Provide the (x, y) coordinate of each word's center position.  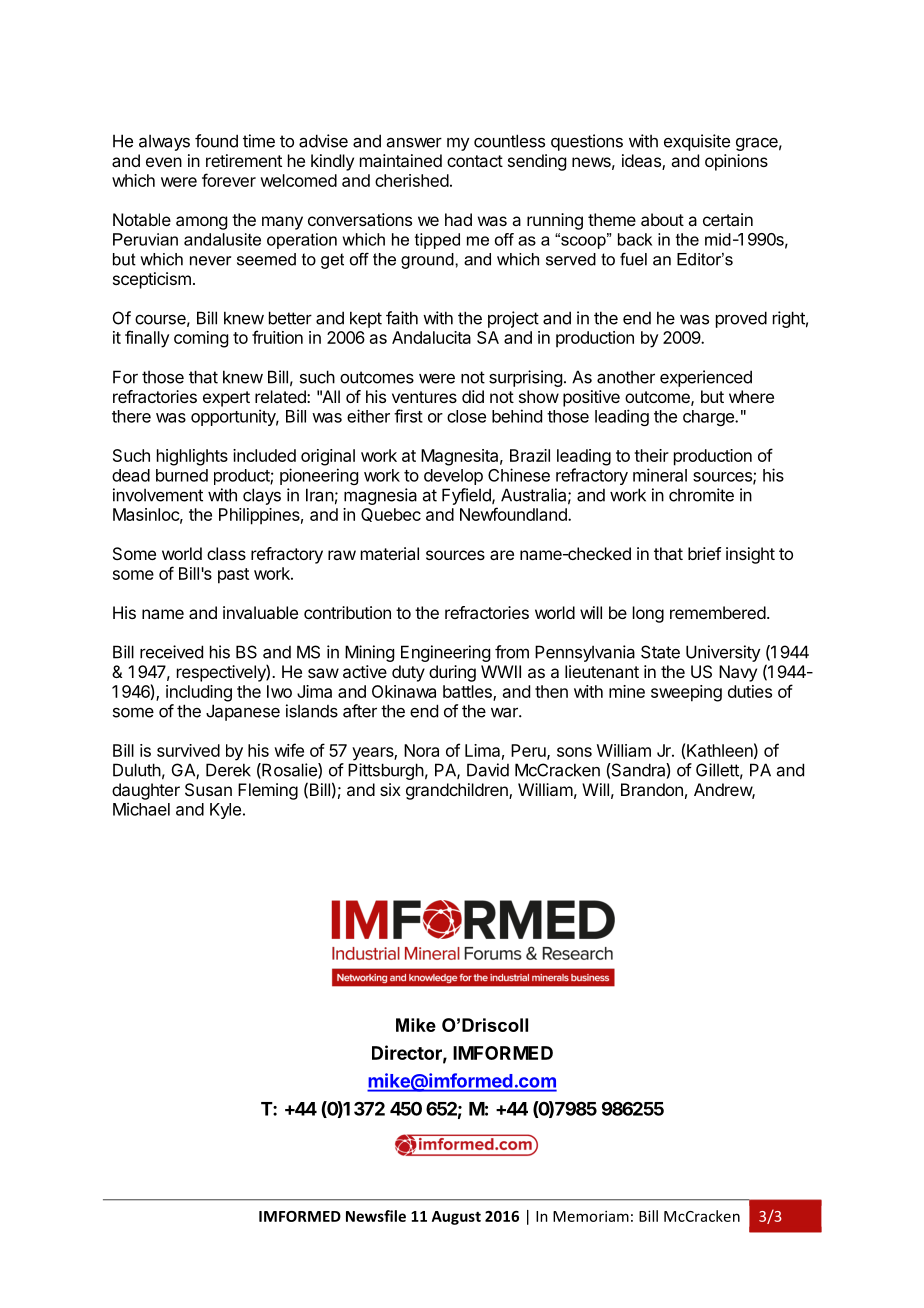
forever (229, 180)
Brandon (652, 789)
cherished (412, 180)
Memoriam (591, 1216)
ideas (642, 162)
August (456, 1218)
